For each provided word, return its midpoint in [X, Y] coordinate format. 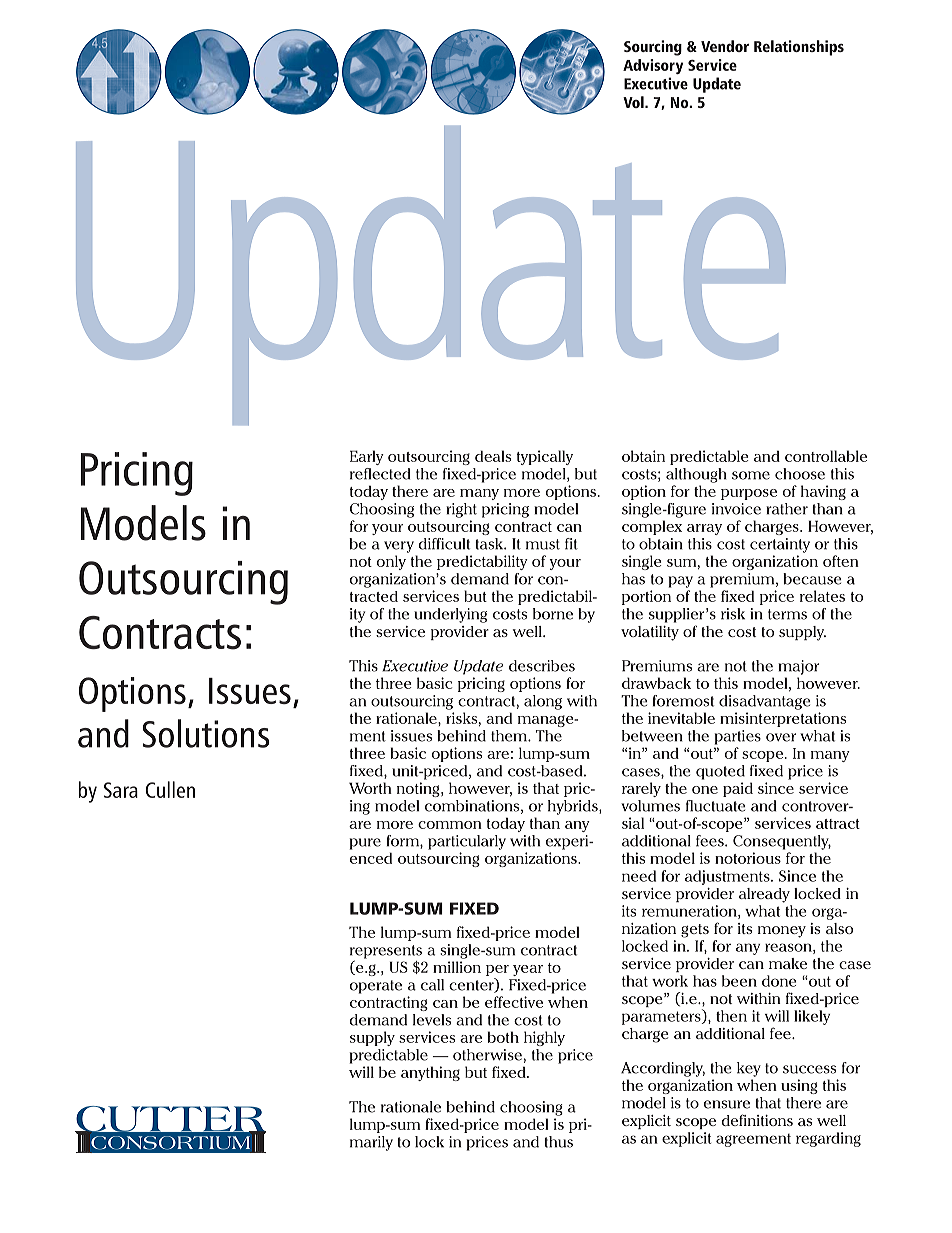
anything [430, 1073]
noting [419, 789]
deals [493, 456]
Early [367, 457]
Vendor [725, 46]
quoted [720, 772]
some [751, 475]
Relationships [799, 48]
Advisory [653, 66]
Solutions [206, 733]
